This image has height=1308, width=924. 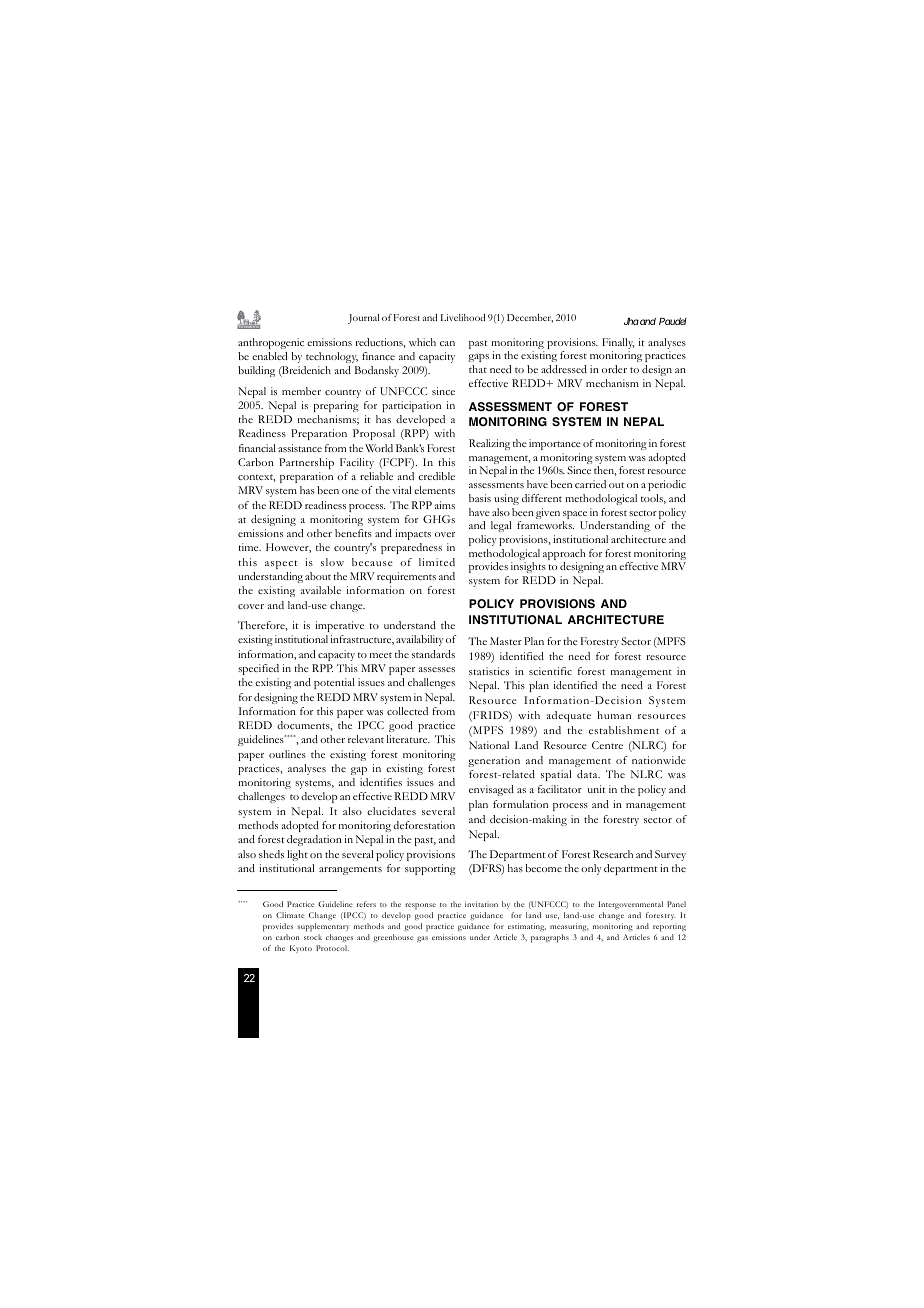 I want to click on outlines, so click(x=287, y=754).
